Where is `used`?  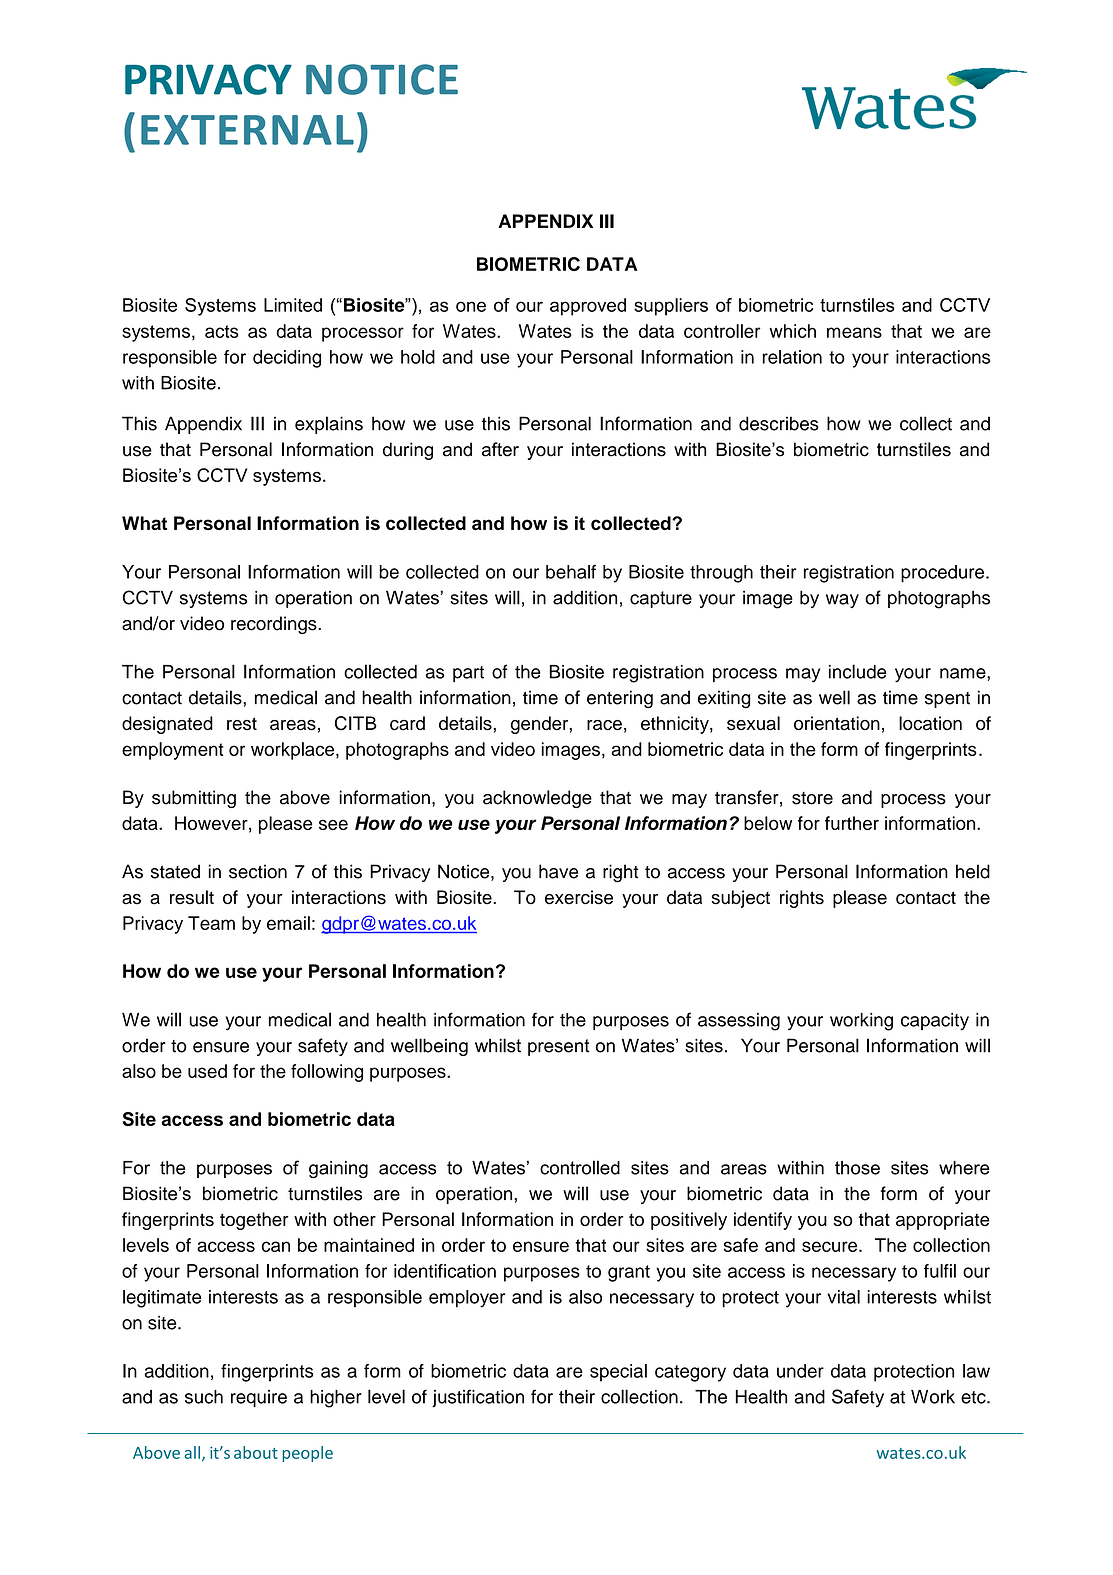
used is located at coordinates (207, 1071).
